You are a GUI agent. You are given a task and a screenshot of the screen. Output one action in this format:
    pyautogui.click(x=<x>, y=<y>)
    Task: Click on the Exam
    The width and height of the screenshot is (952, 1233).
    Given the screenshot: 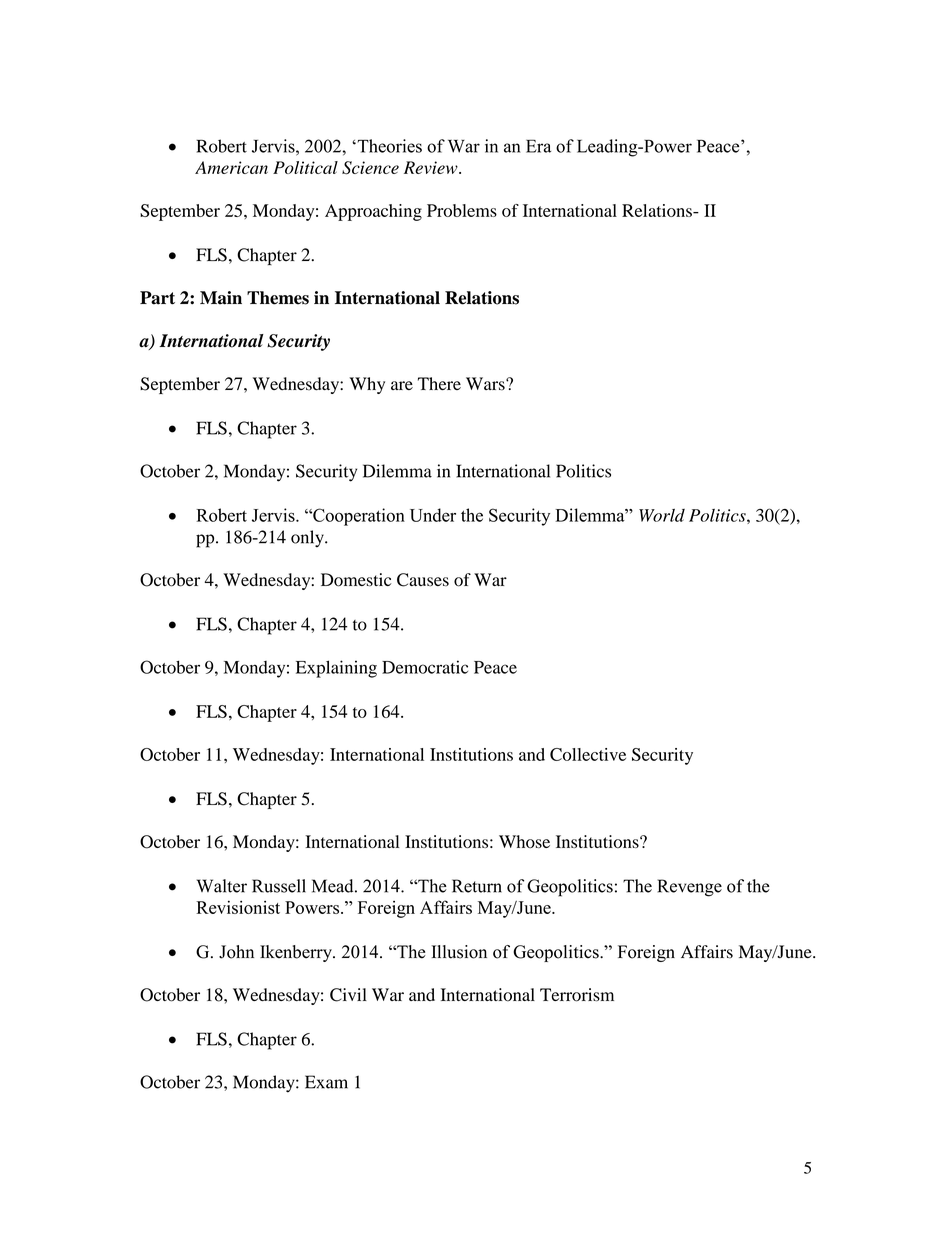 What is the action you would take?
    pyautogui.click(x=326, y=1082)
